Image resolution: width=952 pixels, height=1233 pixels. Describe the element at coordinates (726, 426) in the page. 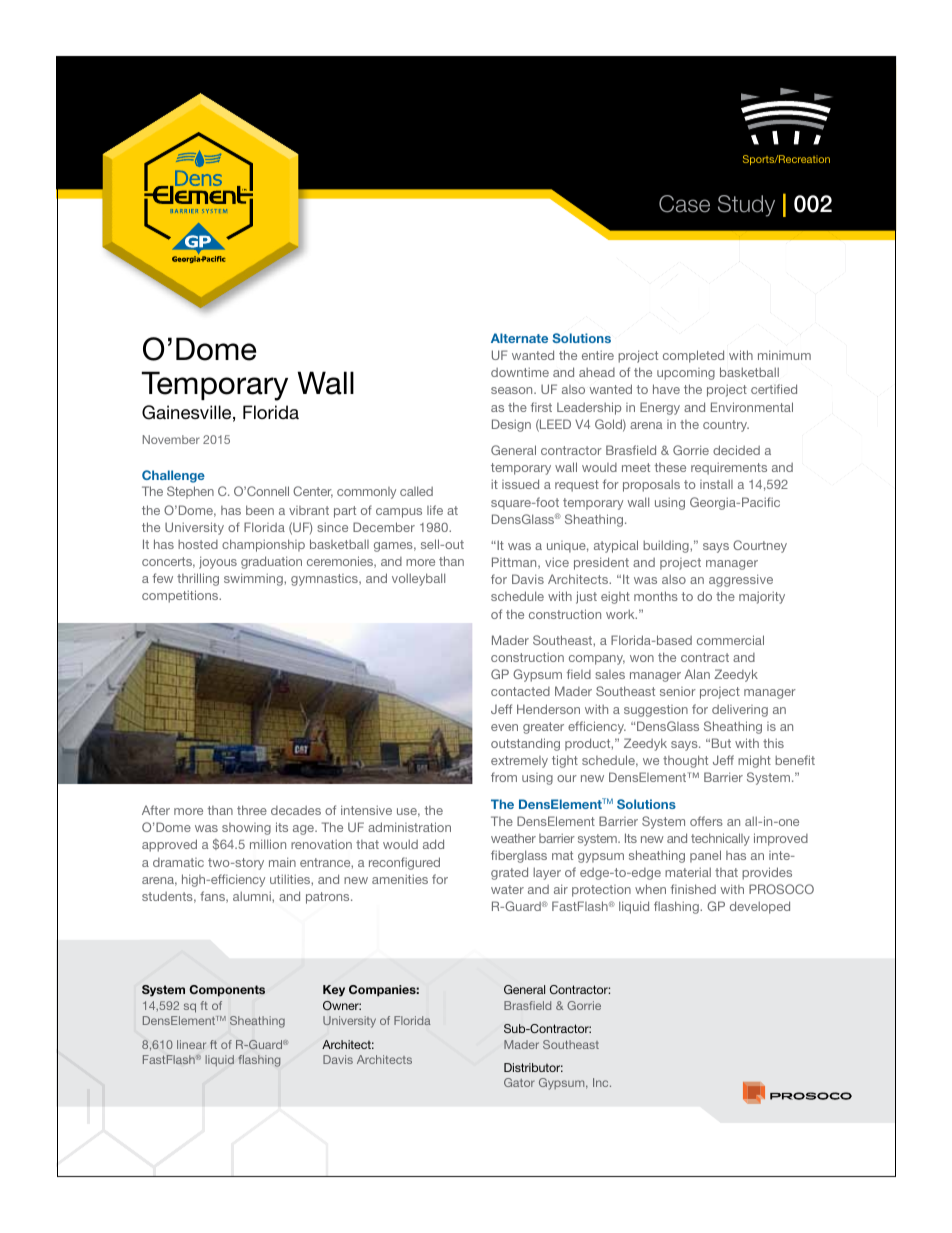

I see `country` at that location.
